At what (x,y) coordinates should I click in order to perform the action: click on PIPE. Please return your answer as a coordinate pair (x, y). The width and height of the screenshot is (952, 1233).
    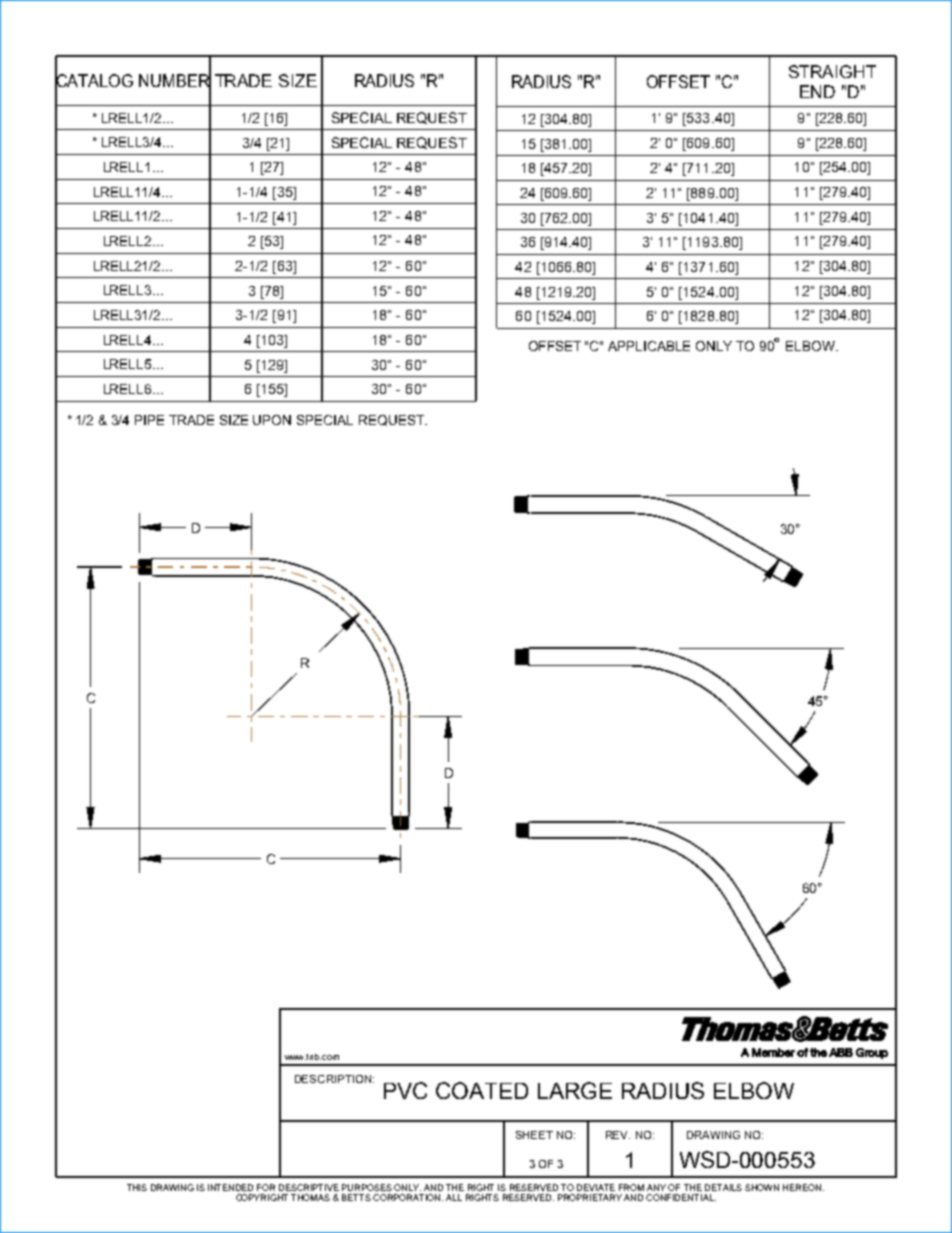
    Looking at the image, I should click on (149, 420).
